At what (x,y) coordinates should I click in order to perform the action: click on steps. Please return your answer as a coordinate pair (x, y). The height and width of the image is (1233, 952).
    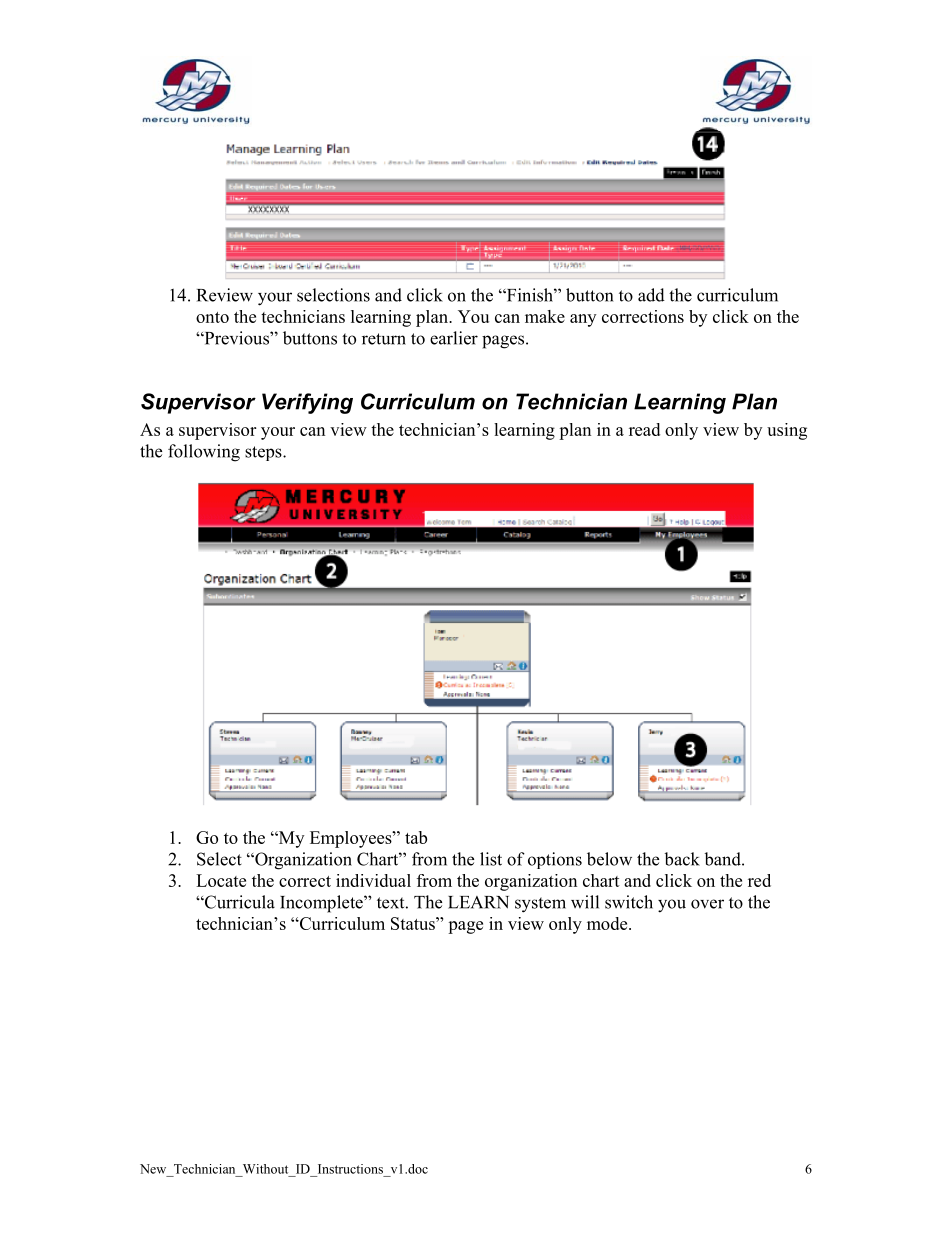
    Looking at the image, I should click on (264, 453).
